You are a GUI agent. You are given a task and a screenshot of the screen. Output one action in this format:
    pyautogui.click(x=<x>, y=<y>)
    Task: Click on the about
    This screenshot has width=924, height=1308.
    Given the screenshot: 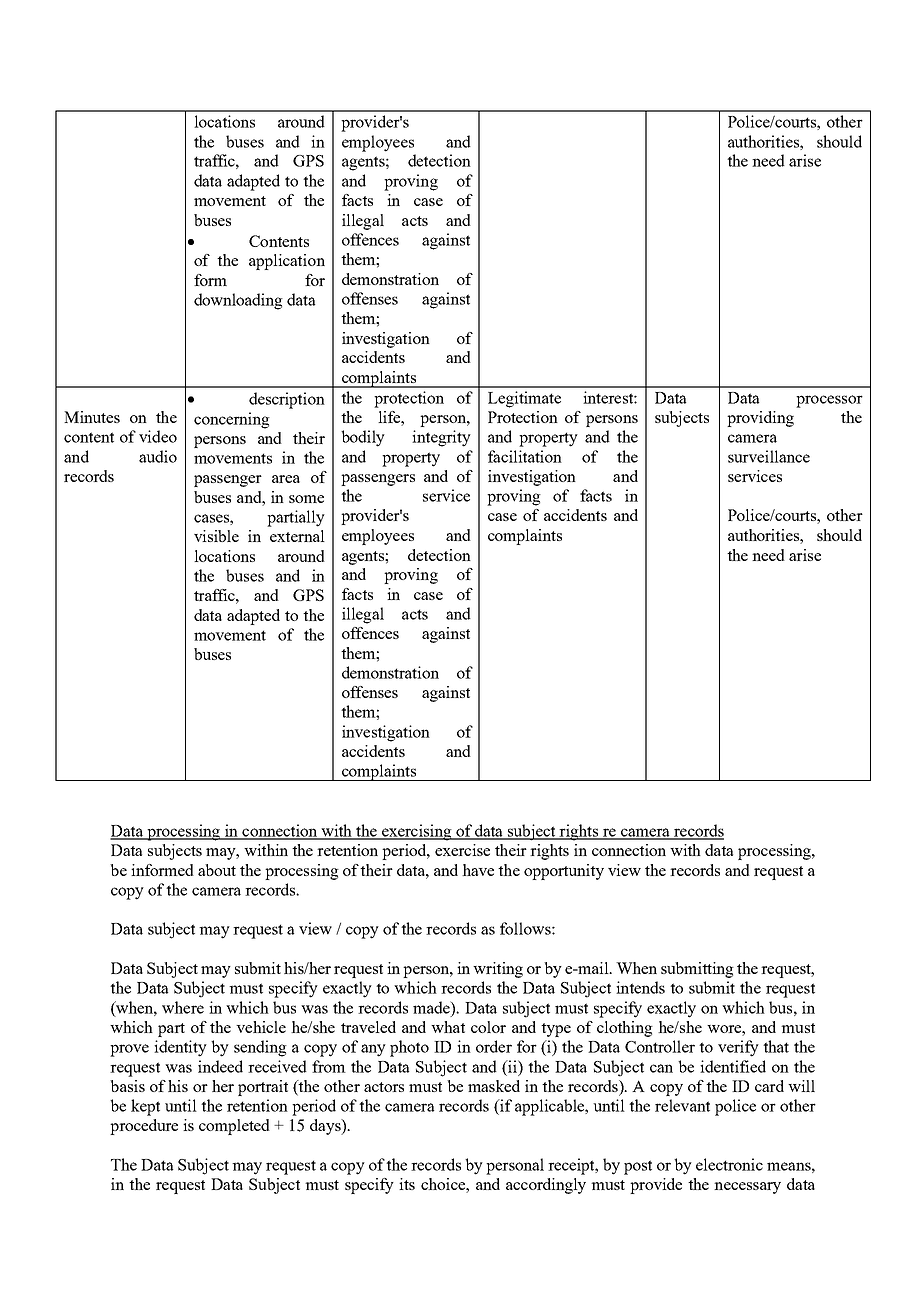 What is the action you would take?
    pyautogui.click(x=217, y=870)
